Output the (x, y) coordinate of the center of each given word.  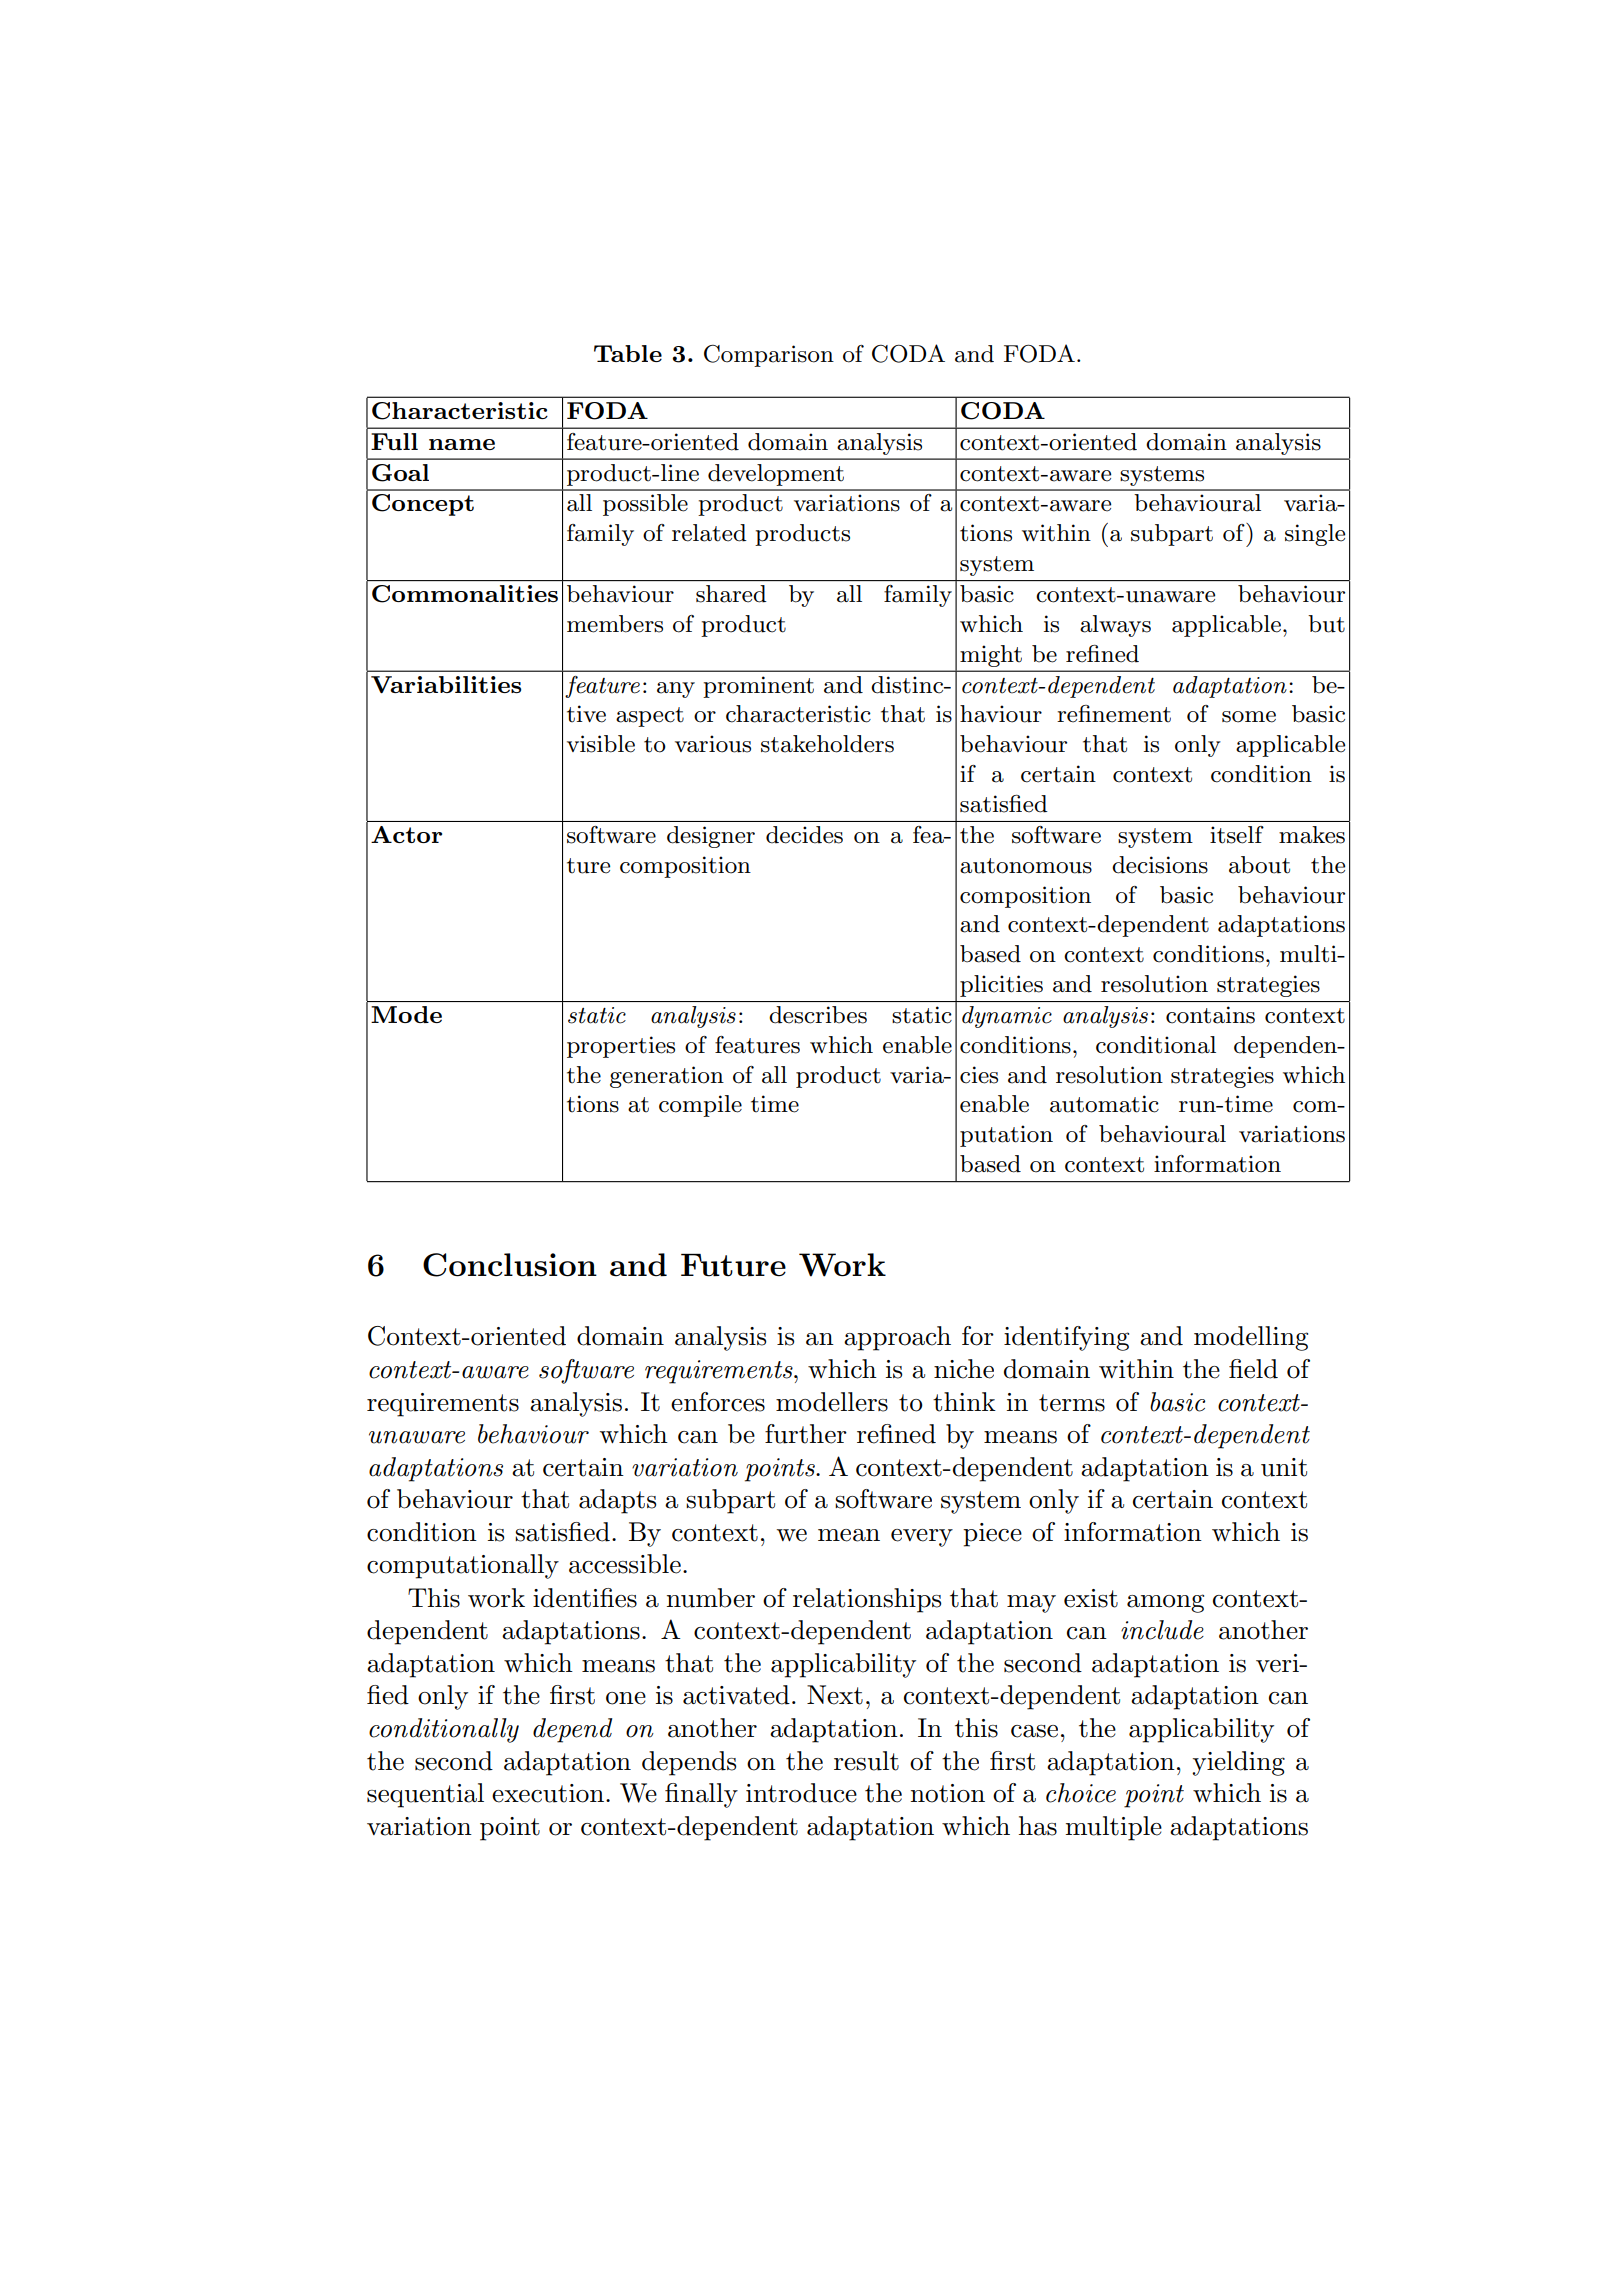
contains (1210, 1015)
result (866, 1761)
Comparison (769, 356)
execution (548, 1793)
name (462, 444)
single (1315, 535)
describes (818, 1015)
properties (621, 1047)
